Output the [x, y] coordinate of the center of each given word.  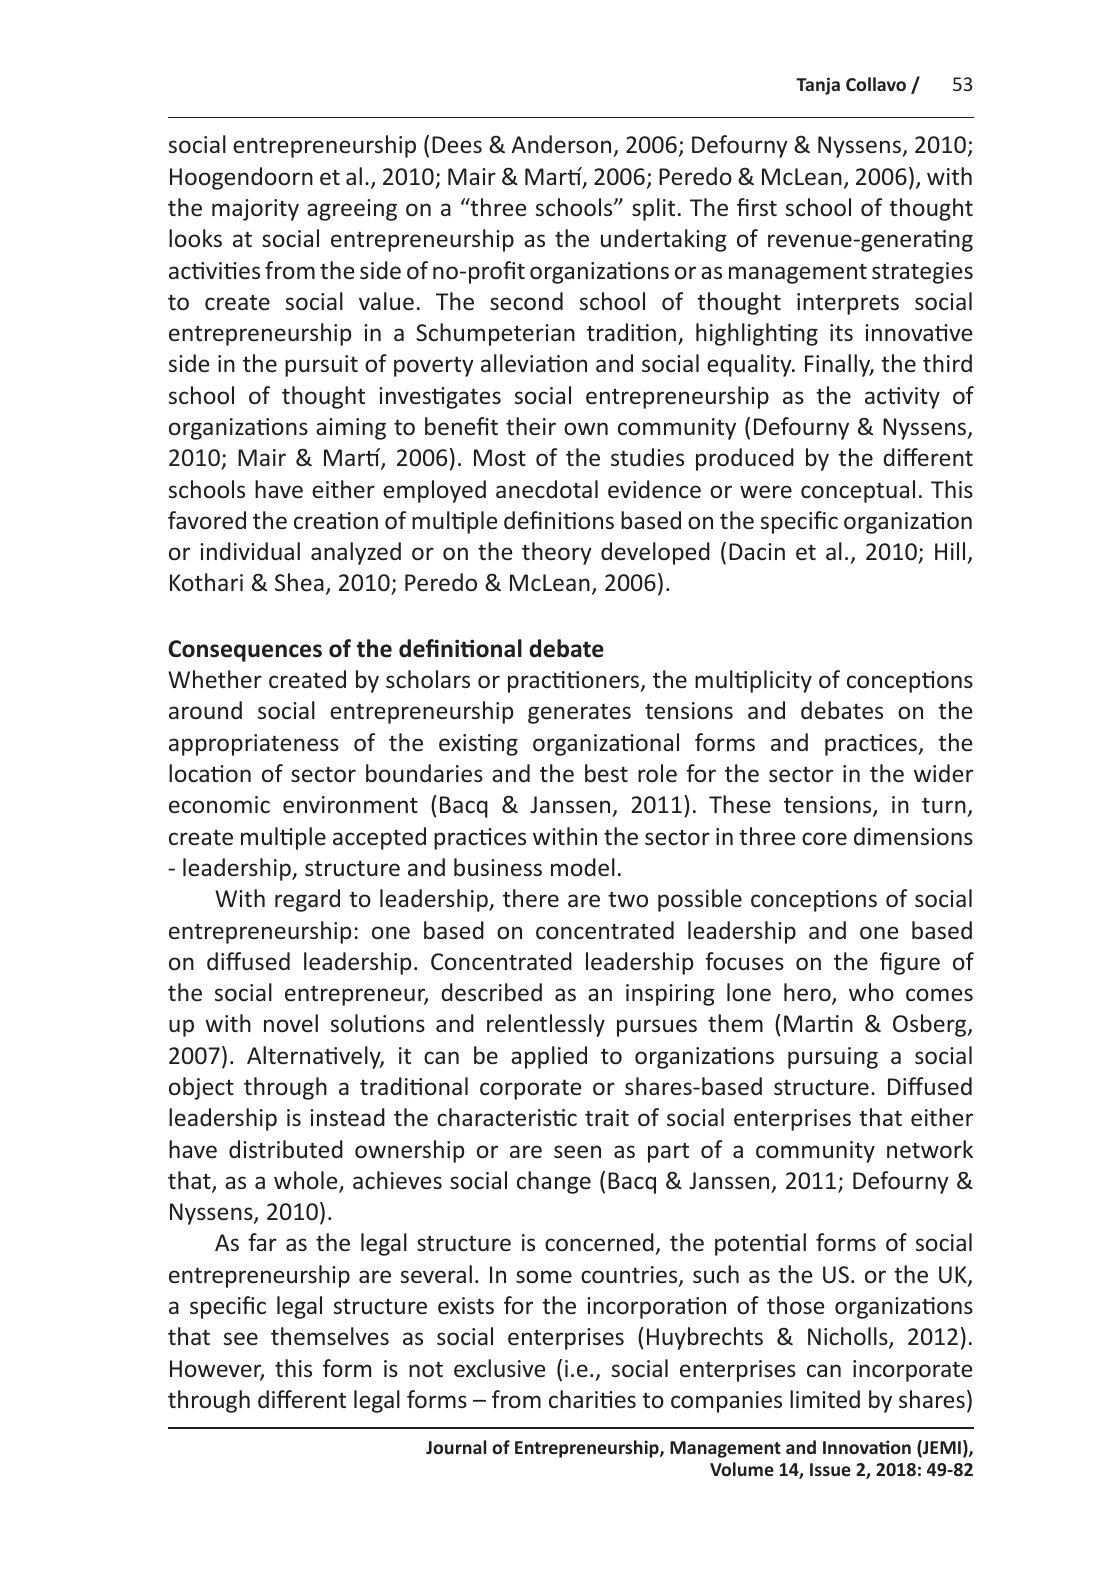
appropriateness [254, 745]
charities [592, 1399]
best [606, 773]
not [426, 1369]
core [824, 838]
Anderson [562, 146]
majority [255, 210]
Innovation [867, 1447]
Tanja [818, 86]
